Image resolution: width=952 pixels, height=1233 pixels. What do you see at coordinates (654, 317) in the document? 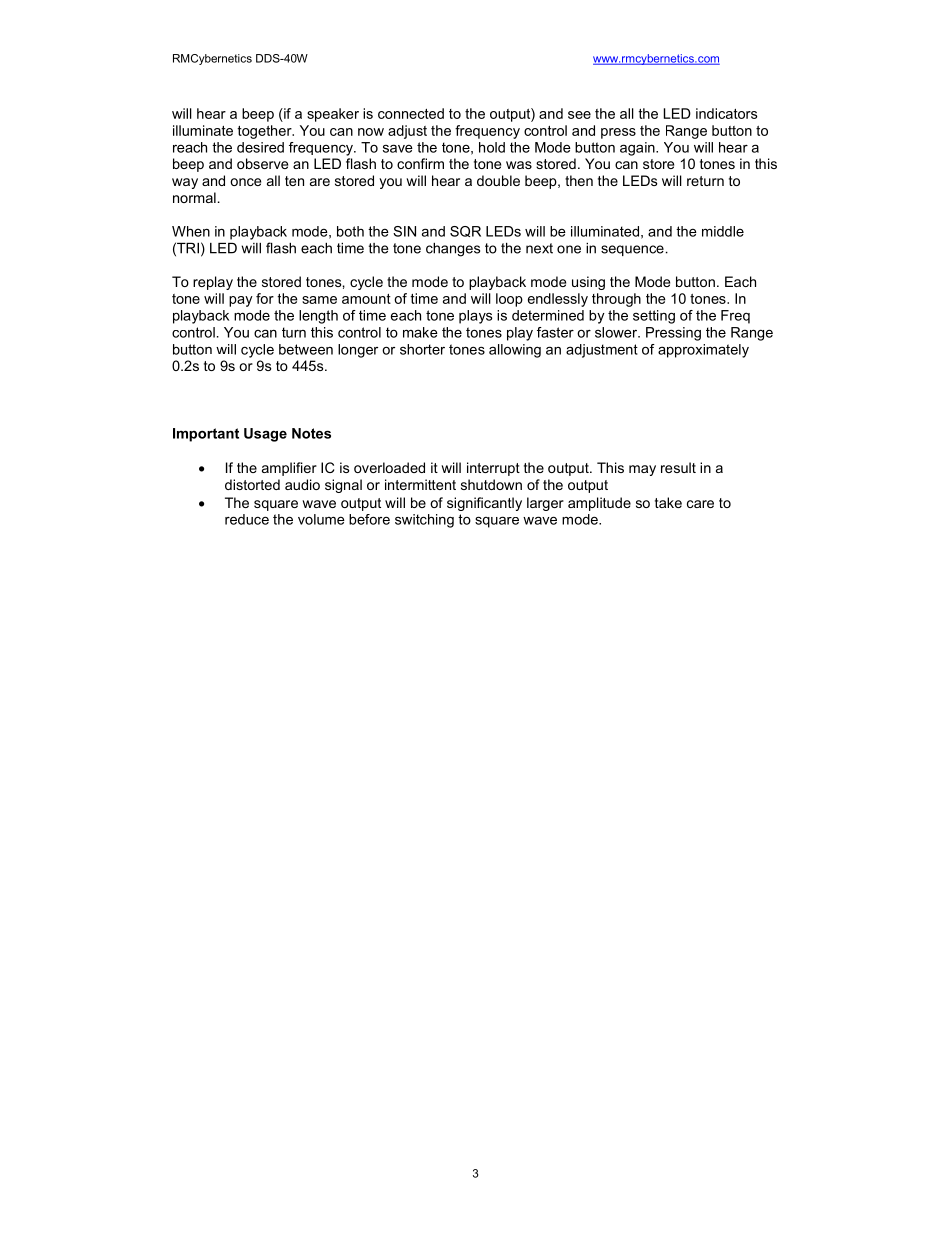
I see `setting` at bounding box center [654, 317].
